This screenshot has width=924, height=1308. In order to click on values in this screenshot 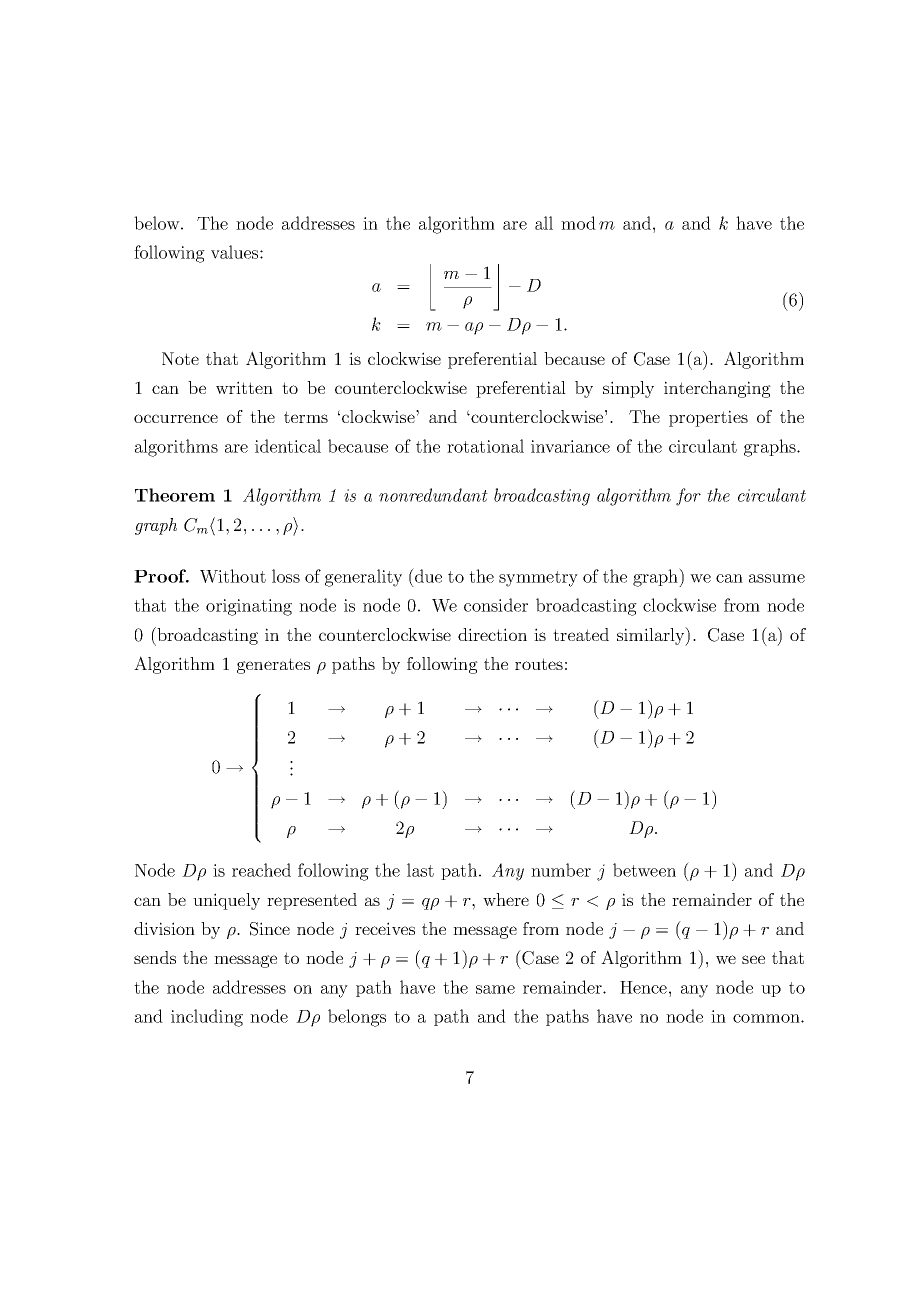, I will do `click(236, 252)`.
